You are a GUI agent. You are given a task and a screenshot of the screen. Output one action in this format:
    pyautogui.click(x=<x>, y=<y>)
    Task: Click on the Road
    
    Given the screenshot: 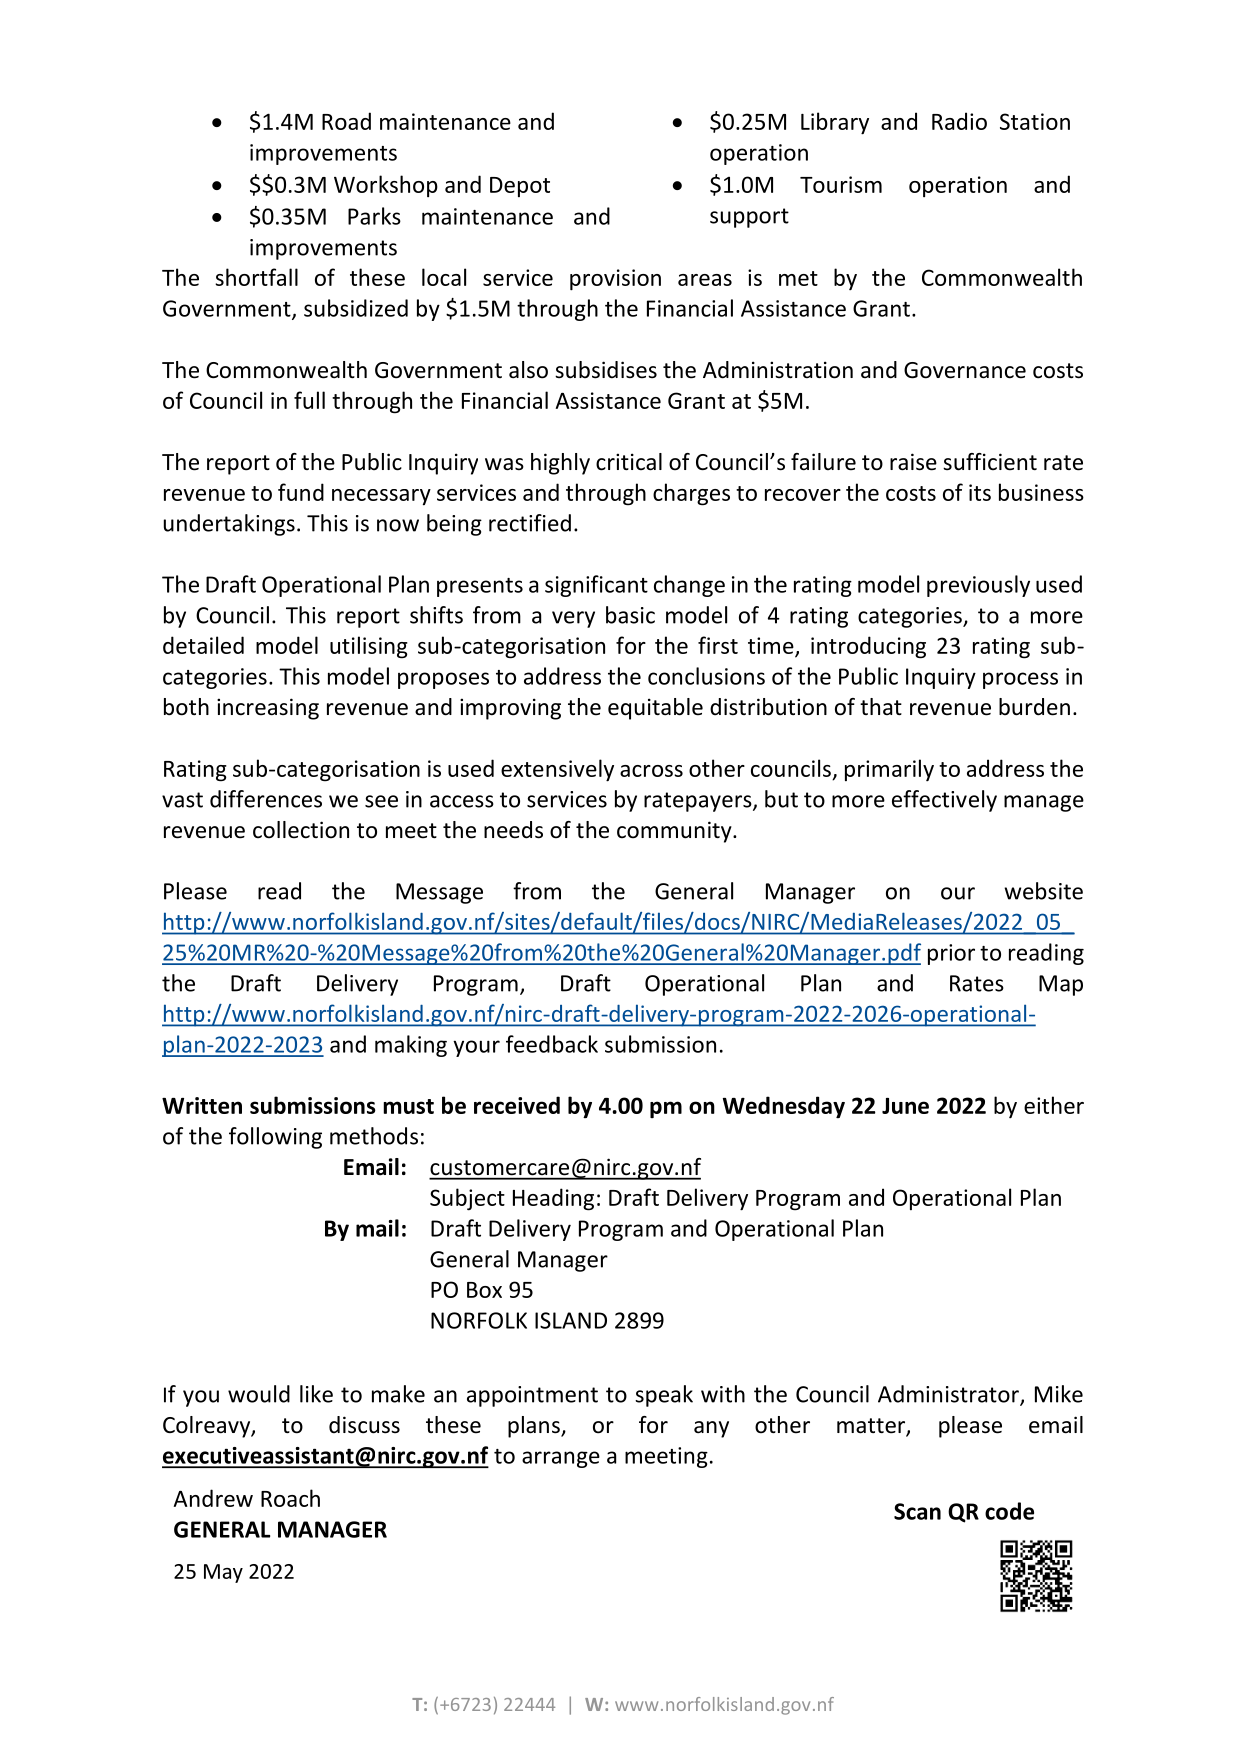 What is the action you would take?
    pyautogui.click(x=346, y=121)
